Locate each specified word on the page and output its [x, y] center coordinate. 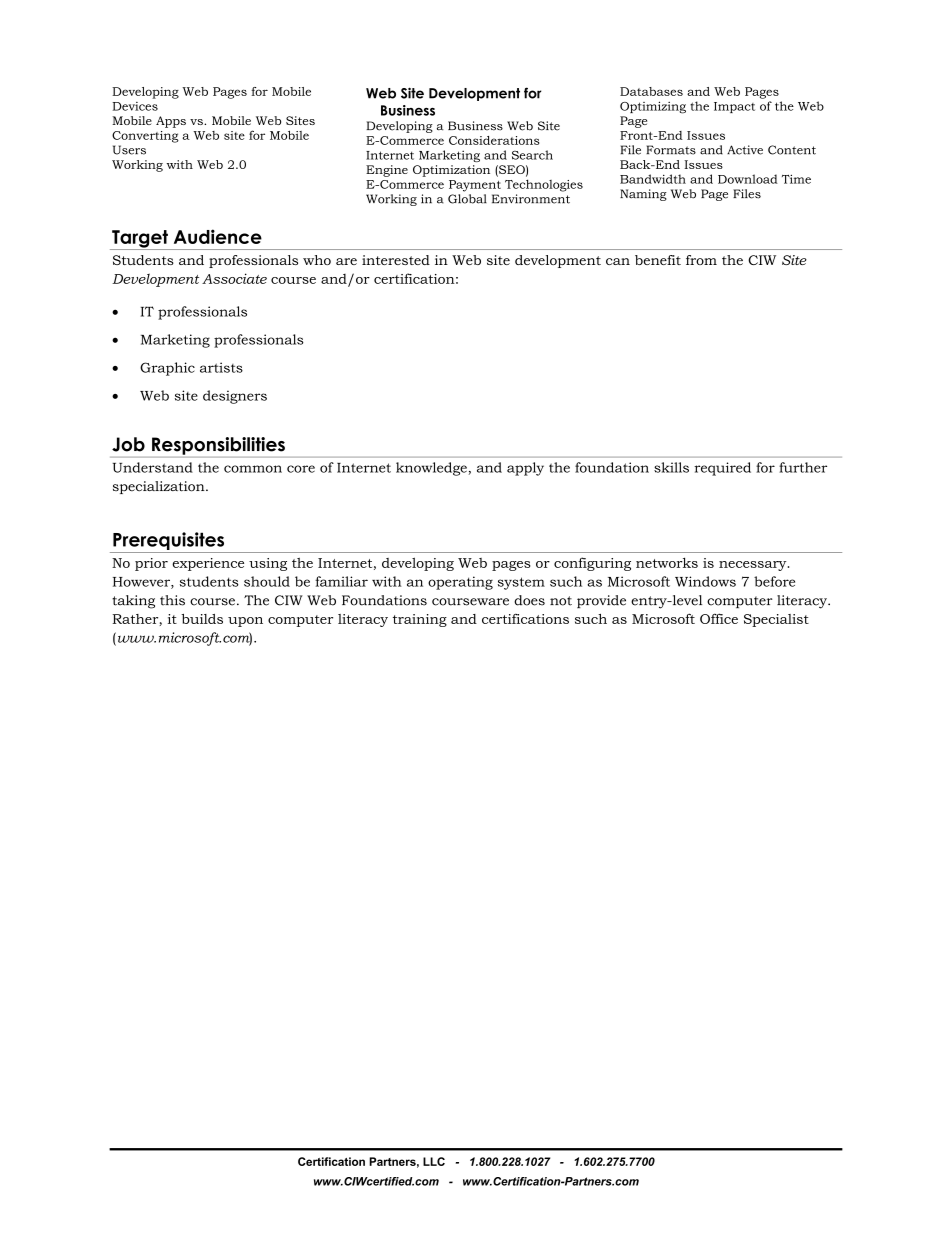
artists [221, 367]
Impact [734, 107]
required [722, 469]
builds [202, 619]
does [529, 600]
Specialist [776, 620]
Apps [171, 122]
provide [601, 601]
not [561, 601]
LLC [434, 1161]
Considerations [494, 140]
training [420, 620]
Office [719, 618]
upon [245, 622]
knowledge [431, 469]
